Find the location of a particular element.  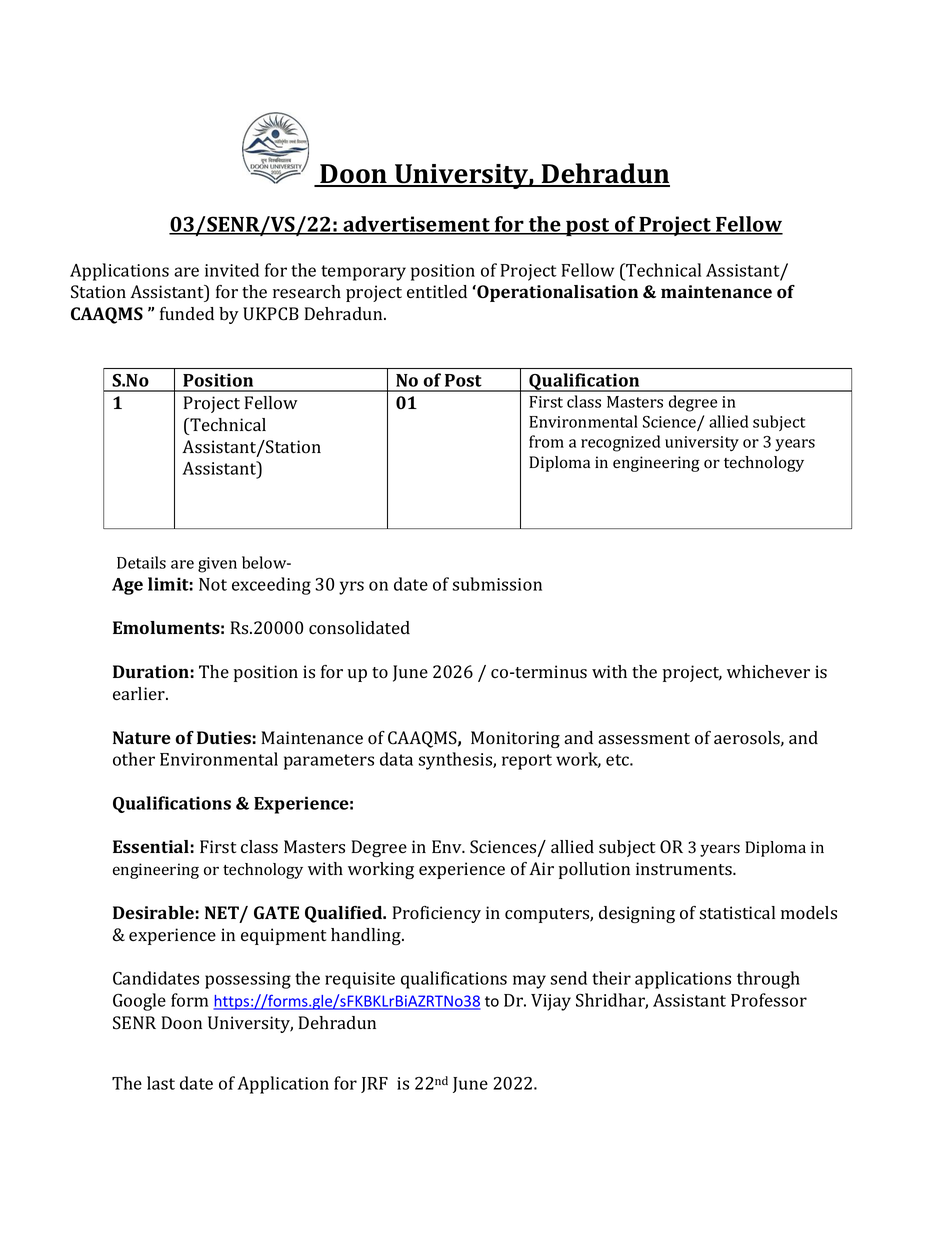

entitled is located at coordinates (437, 291).
